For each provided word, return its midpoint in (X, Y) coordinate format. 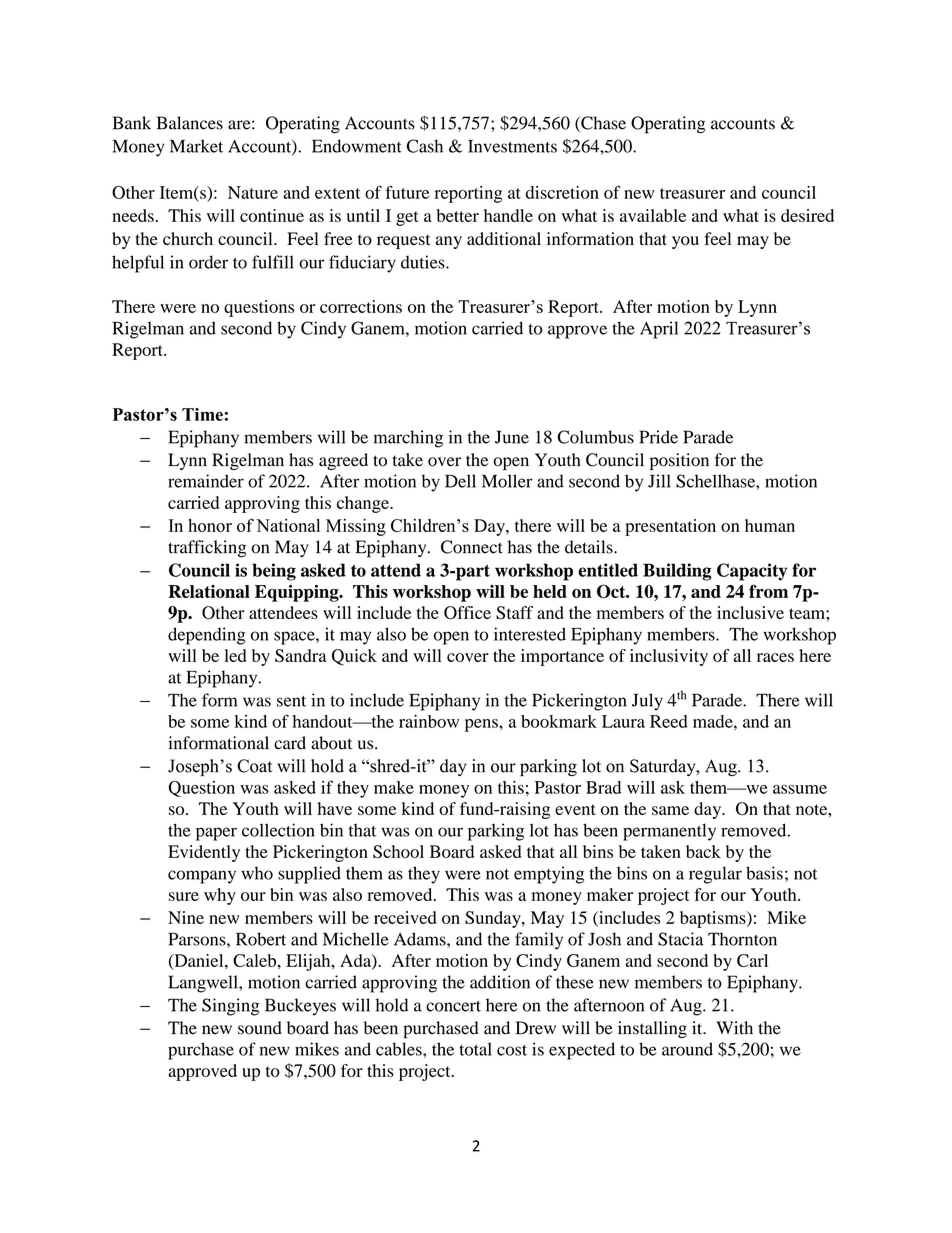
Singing (230, 1007)
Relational (209, 591)
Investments (512, 146)
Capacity (752, 572)
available (653, 215)
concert (453, 1006)
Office (467, 613)
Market (196, 146)
